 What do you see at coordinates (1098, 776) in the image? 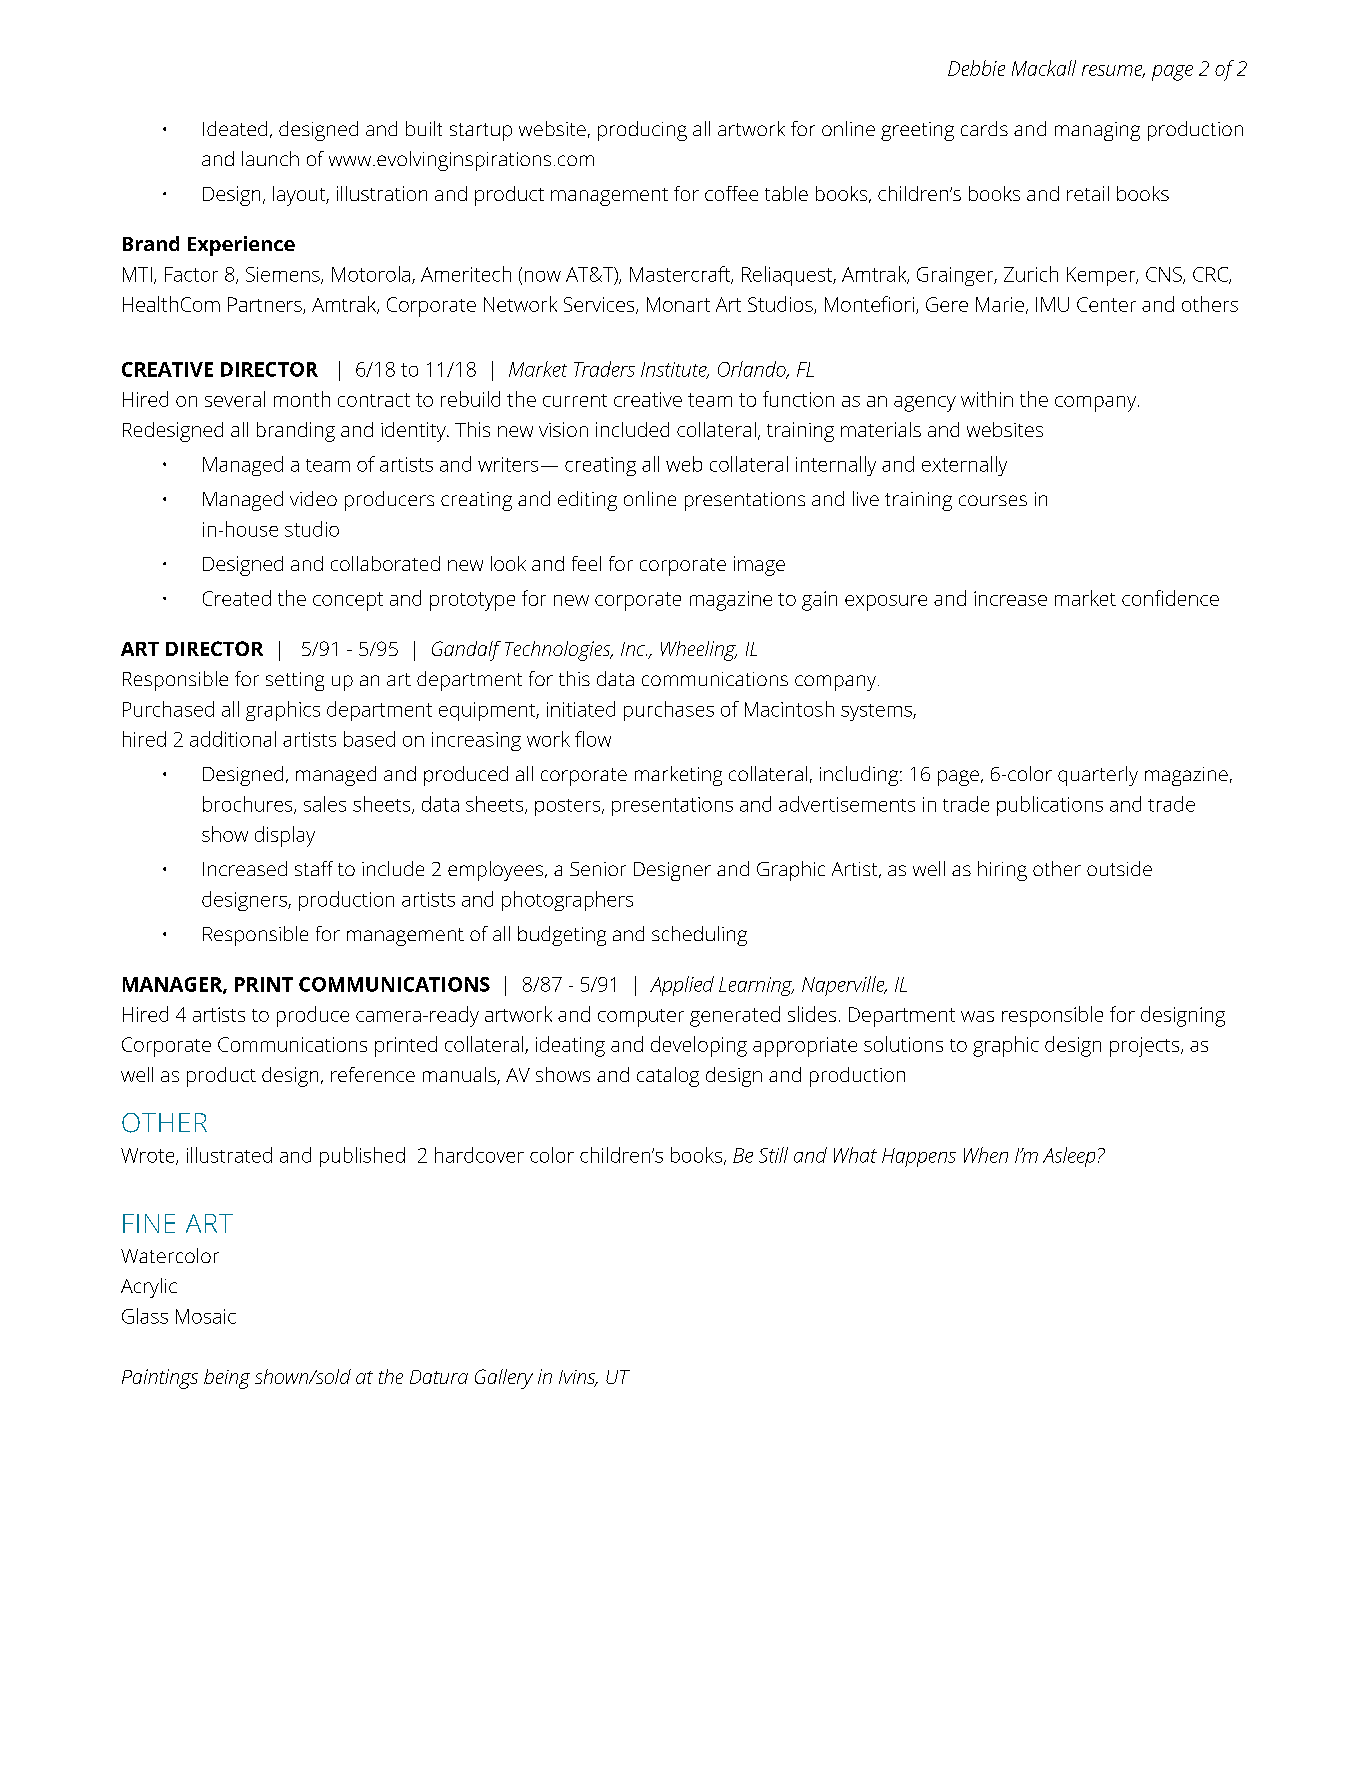
I see `quarterly` at bounding box center [1098, 776].
